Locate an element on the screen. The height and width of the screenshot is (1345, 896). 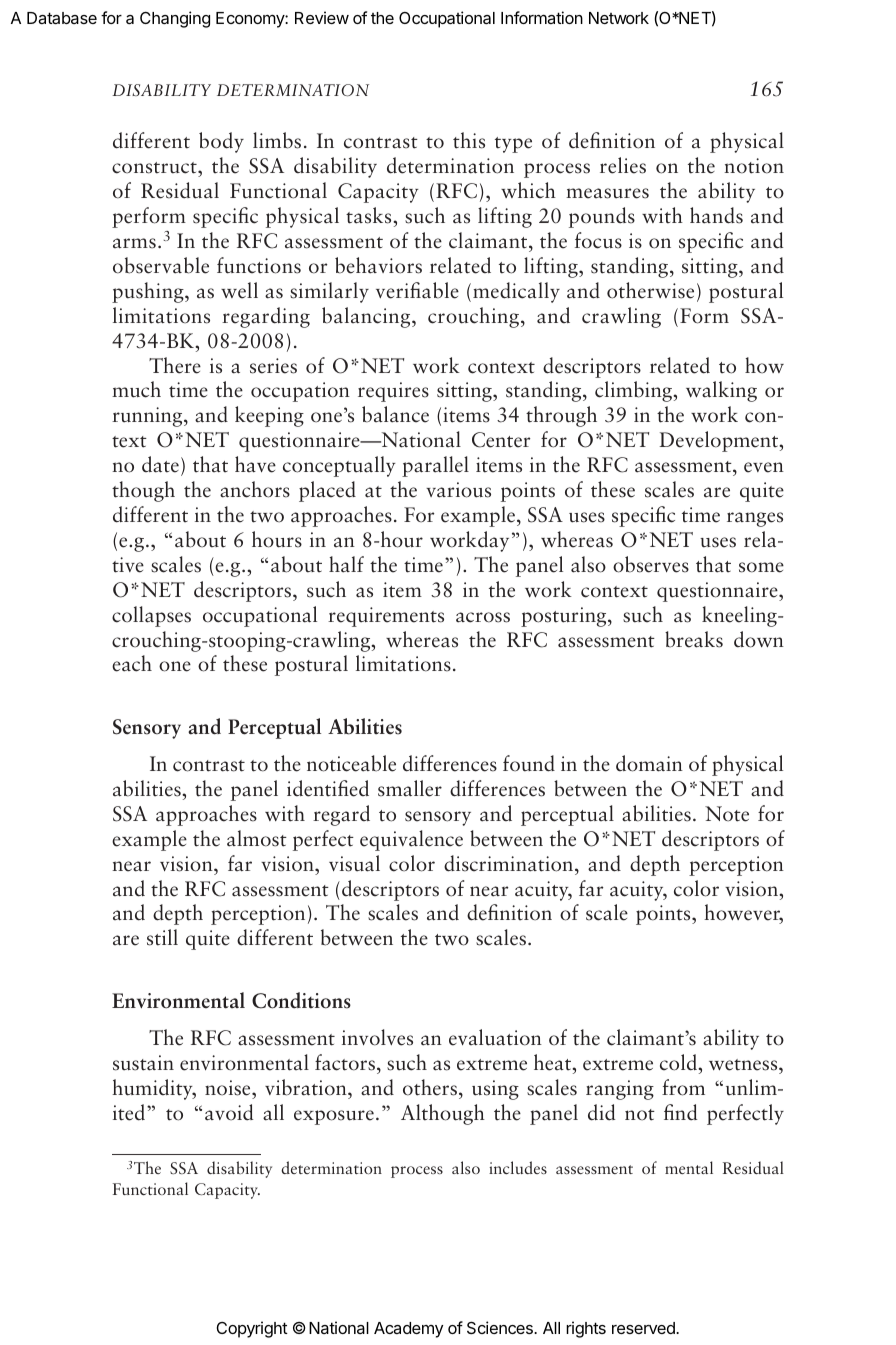
breaks is located at coordinates (694, 639).
